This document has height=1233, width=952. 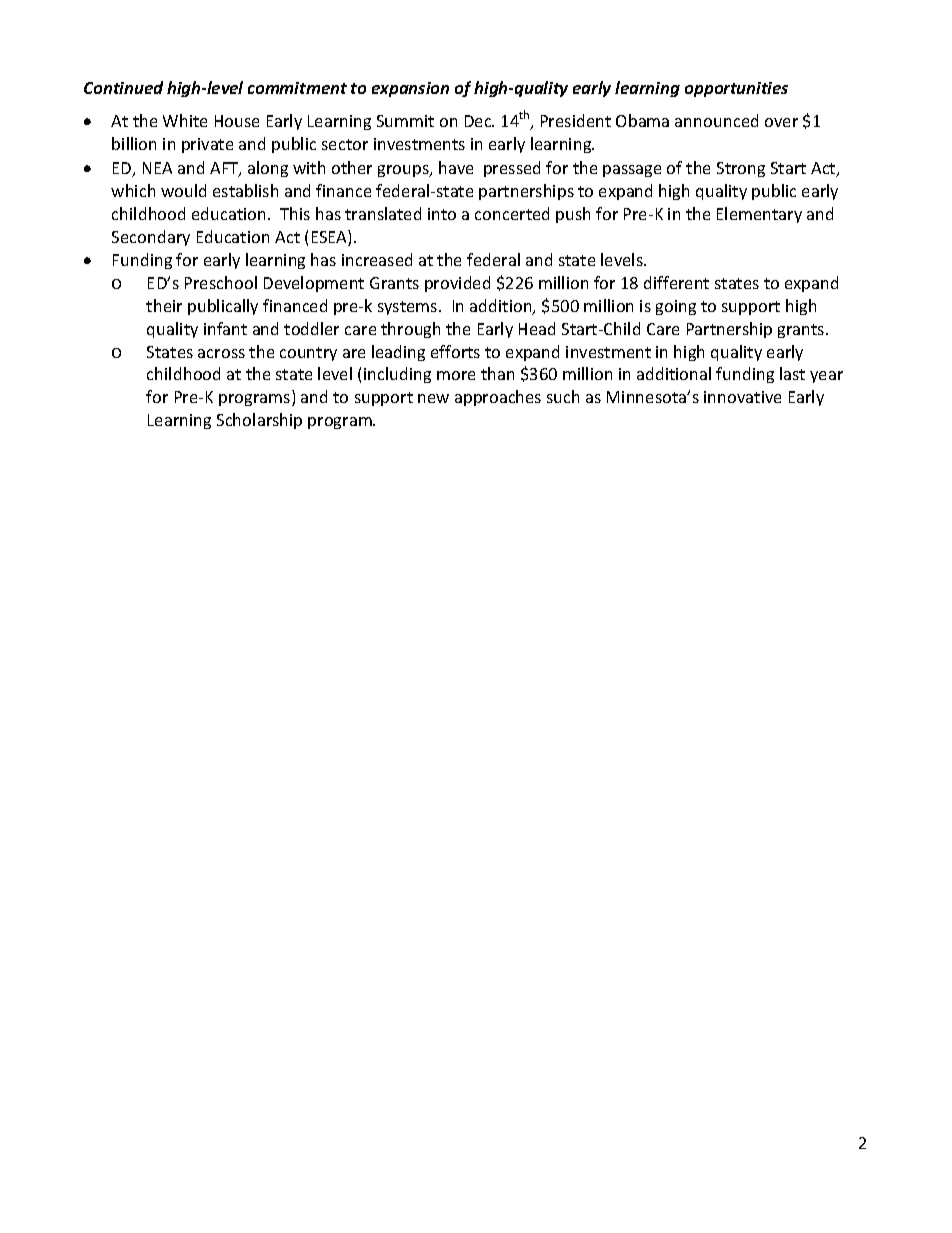 I want to click on approaches, so click(x=498, y=398).
